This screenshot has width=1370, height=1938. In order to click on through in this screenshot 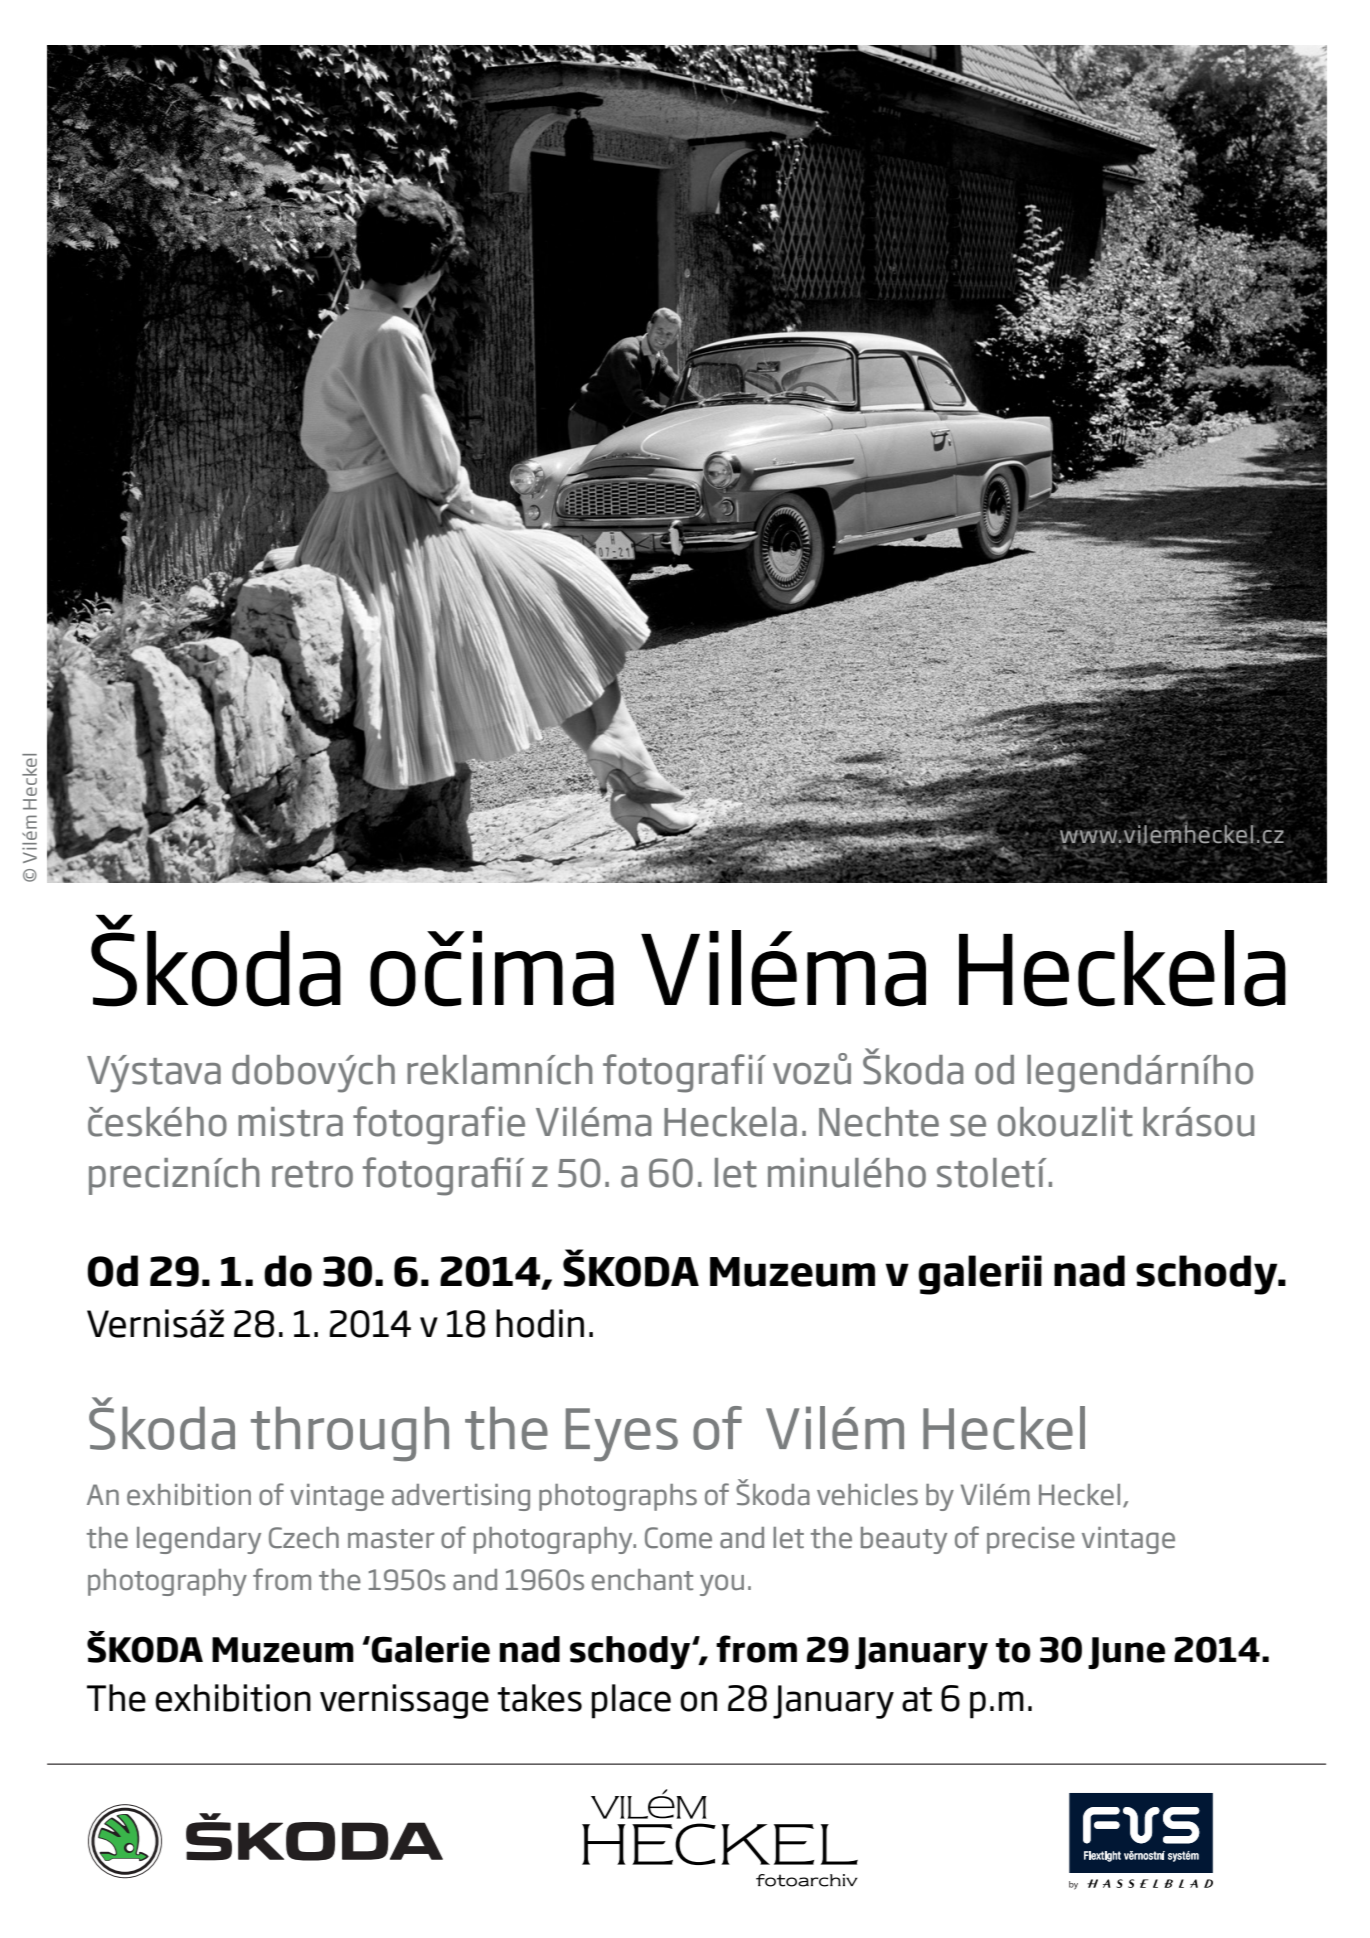, I will do `click(350, 1434)`.
